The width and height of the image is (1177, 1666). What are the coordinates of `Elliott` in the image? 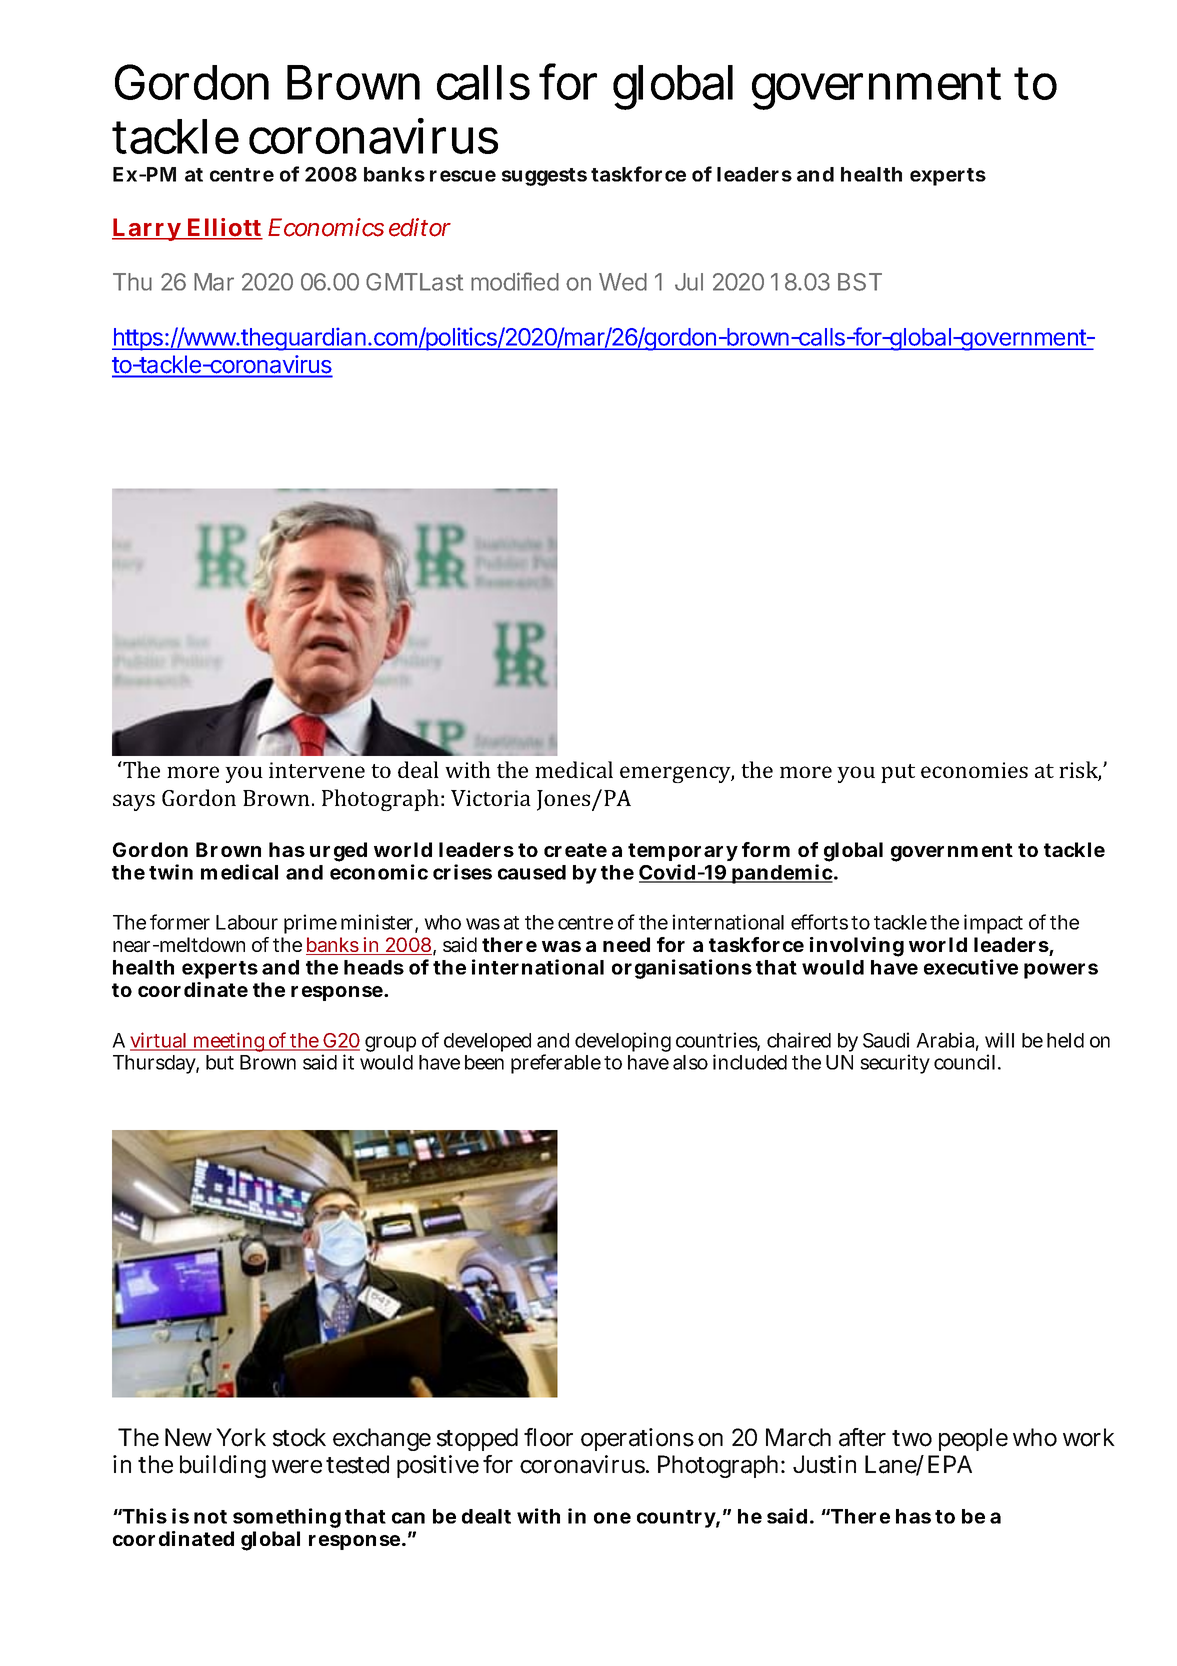 It's located at (224, 228).
